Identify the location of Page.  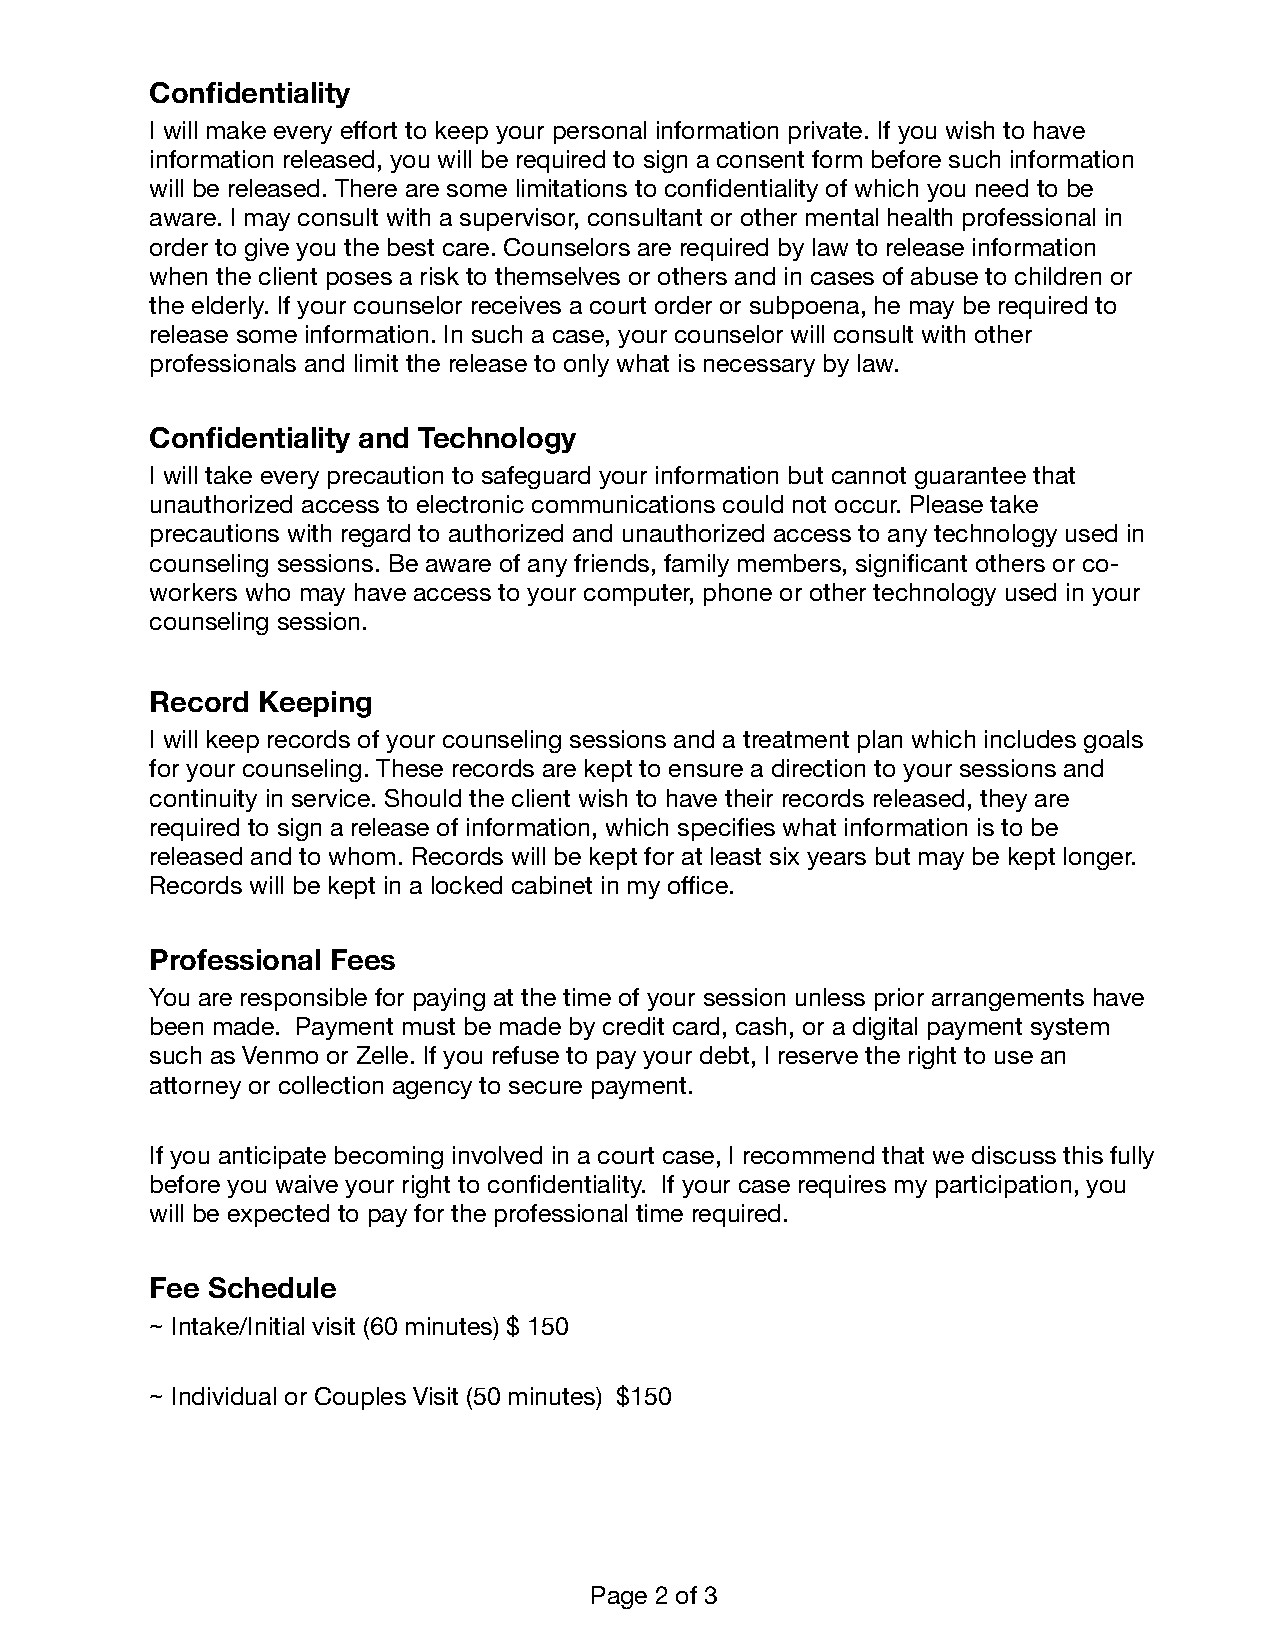
(619, 1597).
